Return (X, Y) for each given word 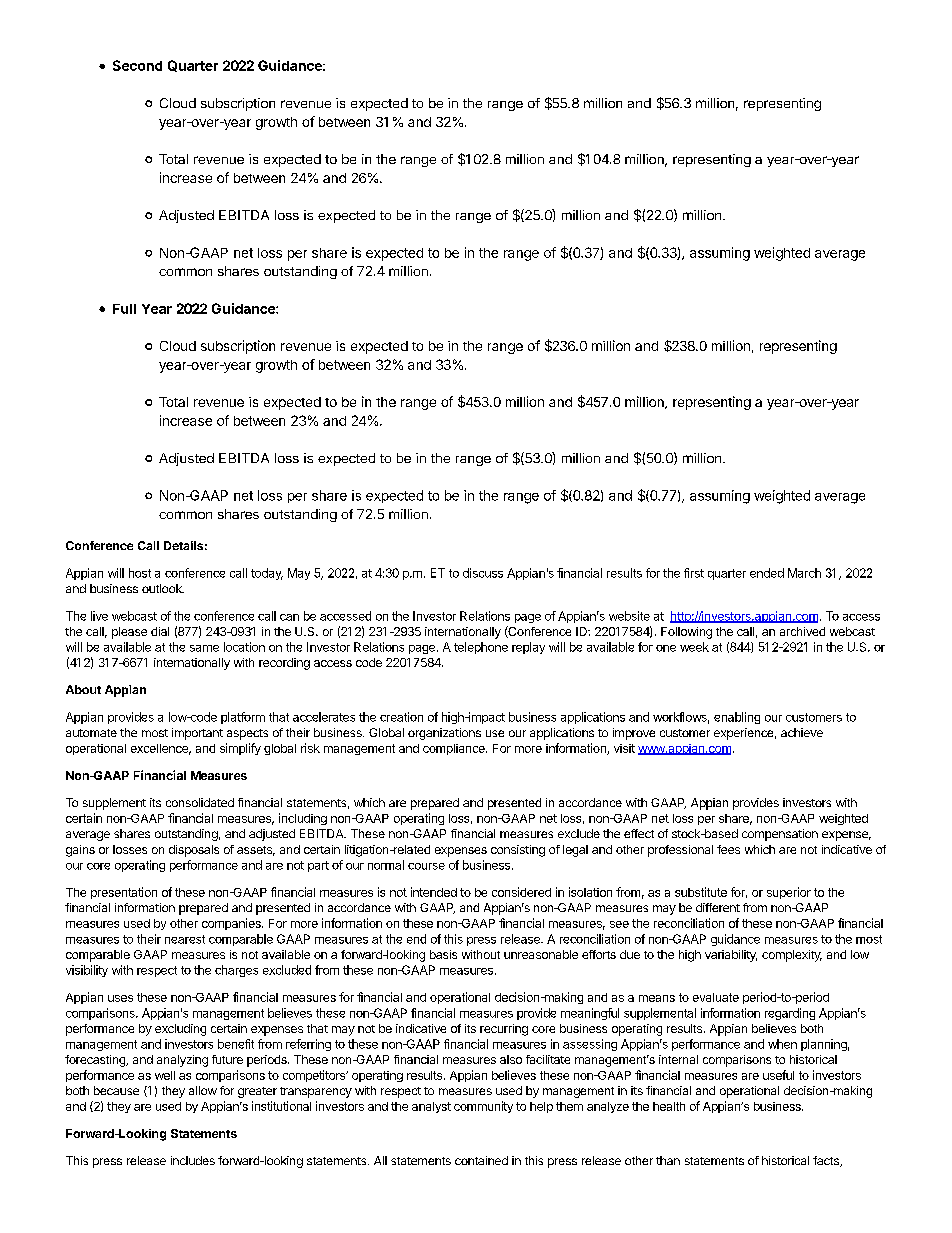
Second (137, 65)
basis (443, 954)
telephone (481, 648)
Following (686, 633)
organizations (444, 734)
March (804, 573)
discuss (483, 573)
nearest (185, 939)
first (694, 573)
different (718, 907)
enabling (737, 718)
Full (124, 309)
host (140, 573)
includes (193, 1160)
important (197, 734)
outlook (163, 588)
